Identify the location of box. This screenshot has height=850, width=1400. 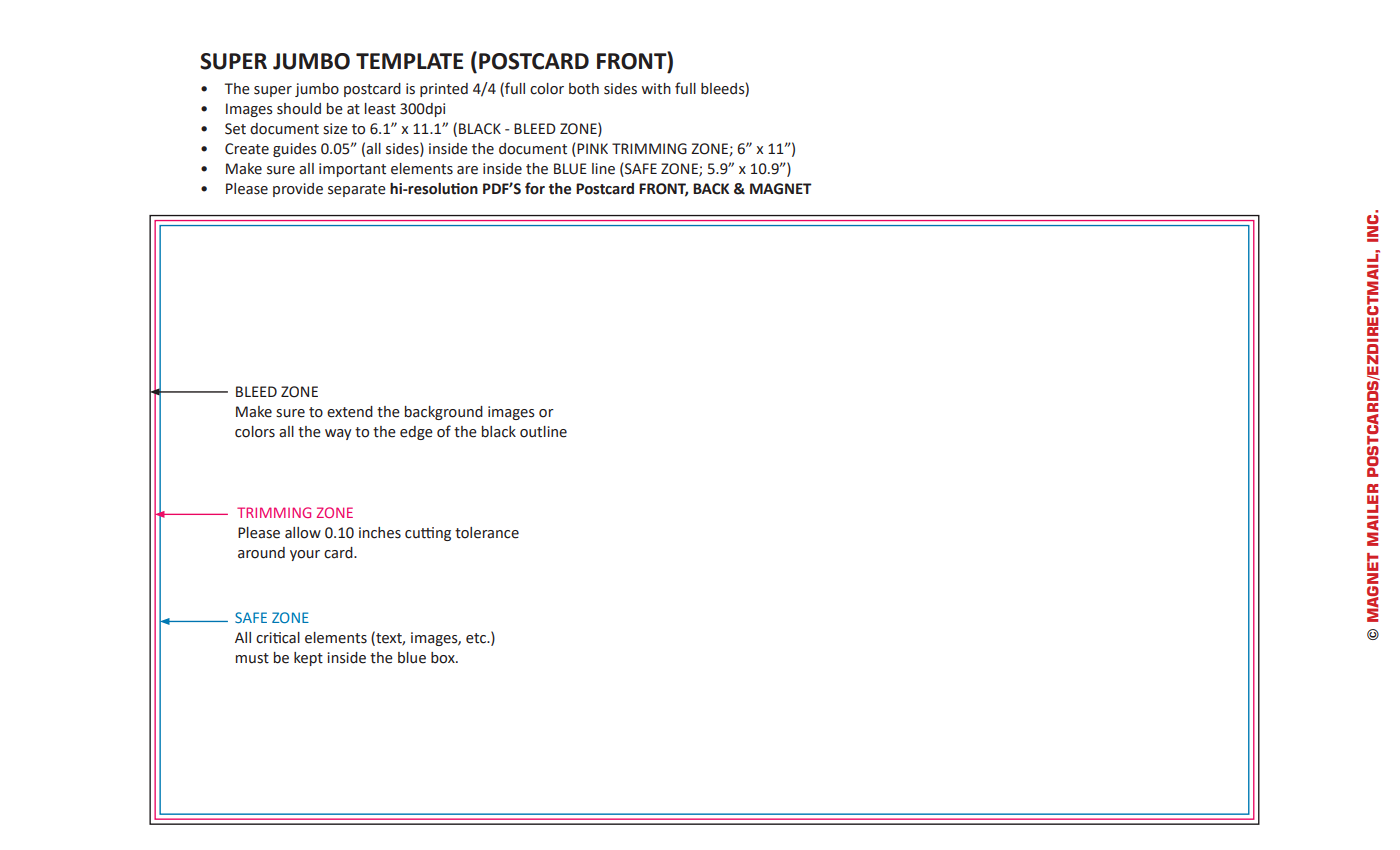
(444, 658).
